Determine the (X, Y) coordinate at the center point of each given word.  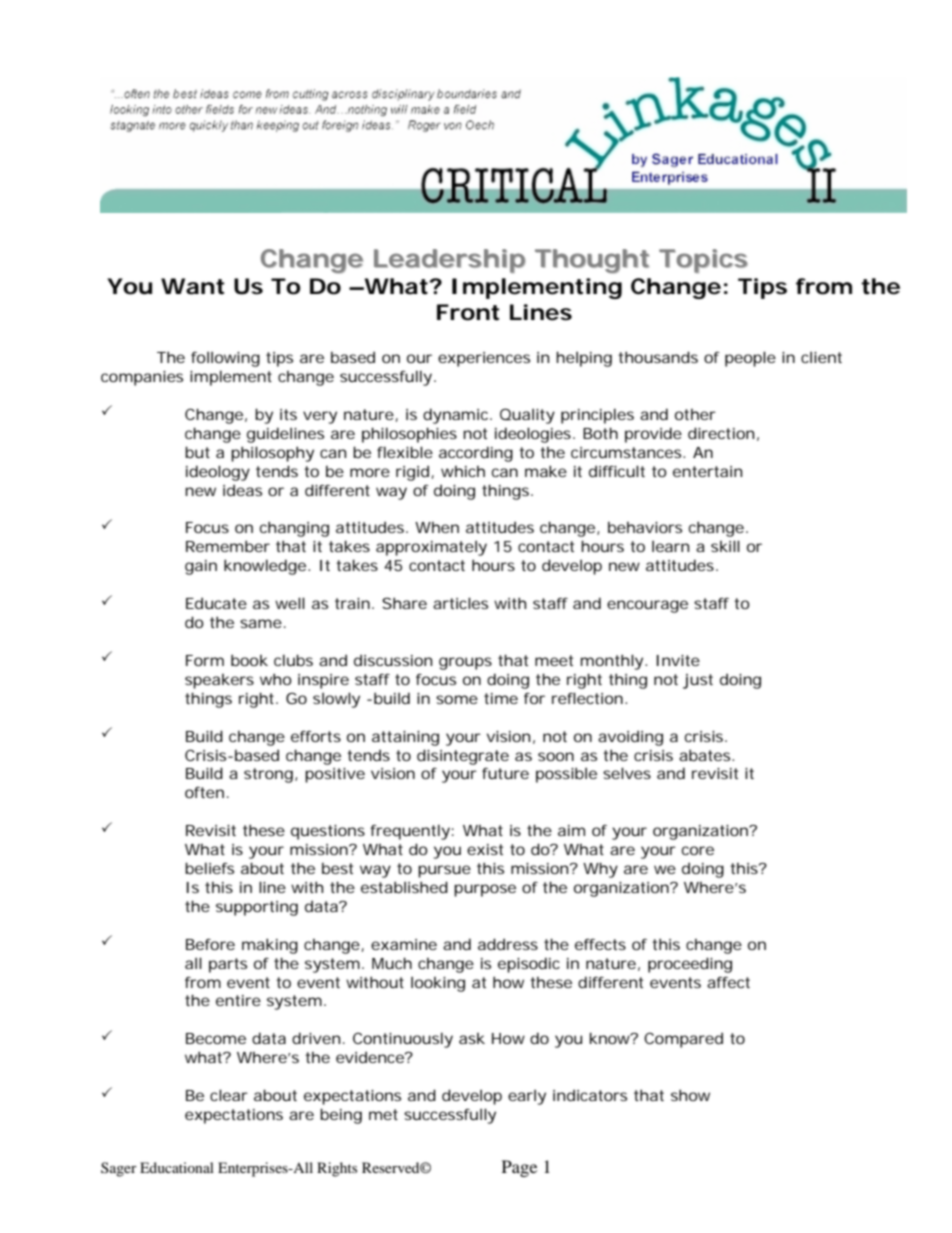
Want (192, 286)
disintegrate (463, 757)
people (750, 359)
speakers (219, 681)
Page (519, 1168)
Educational (177, 1167)
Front (468, 312)
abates (706, 755)
